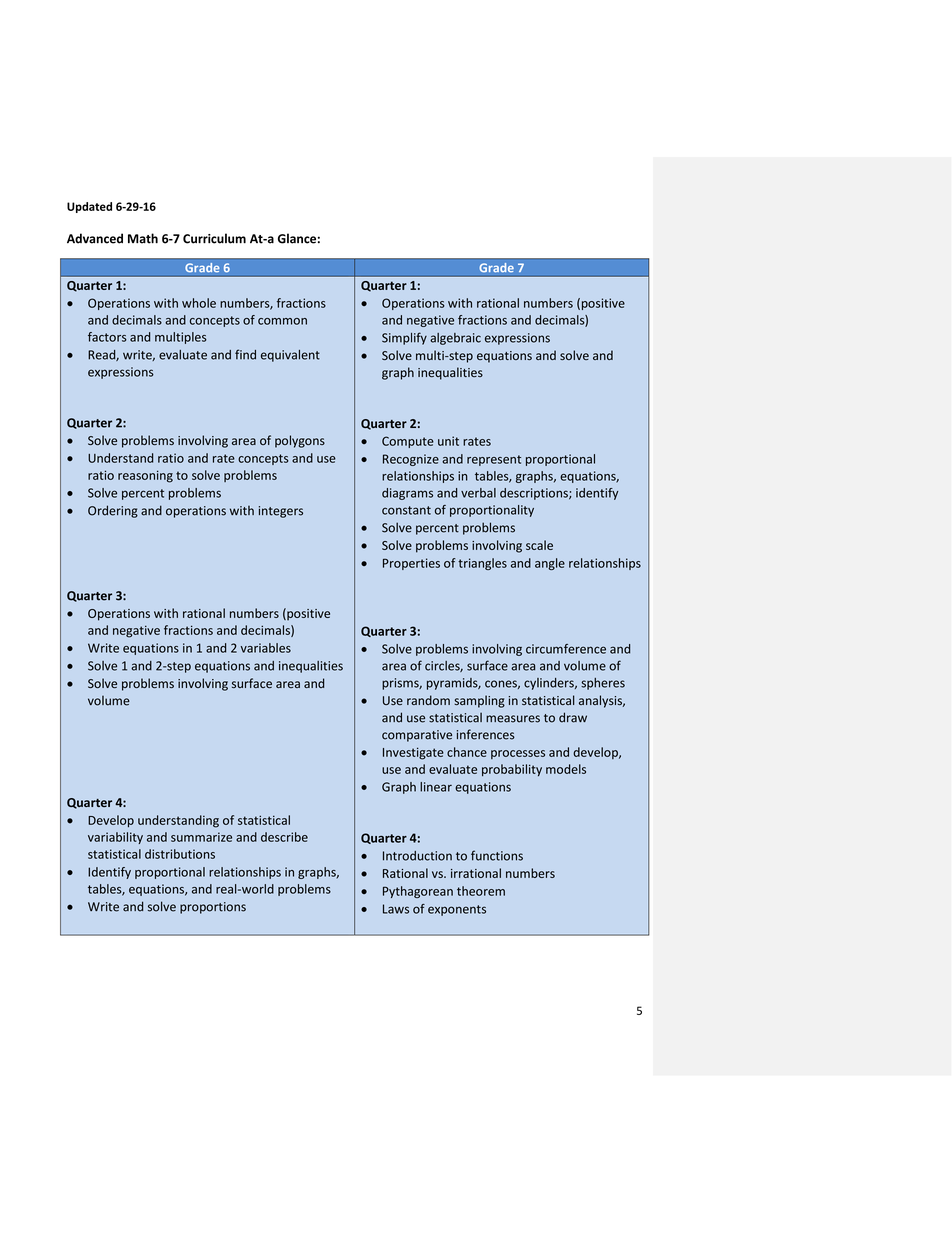 The height and width of the screenshot is (1233, 952). What do you see at coordinates (417, 736) in the screenshot?
I see `comparative` at bounding box center [417, 736].
